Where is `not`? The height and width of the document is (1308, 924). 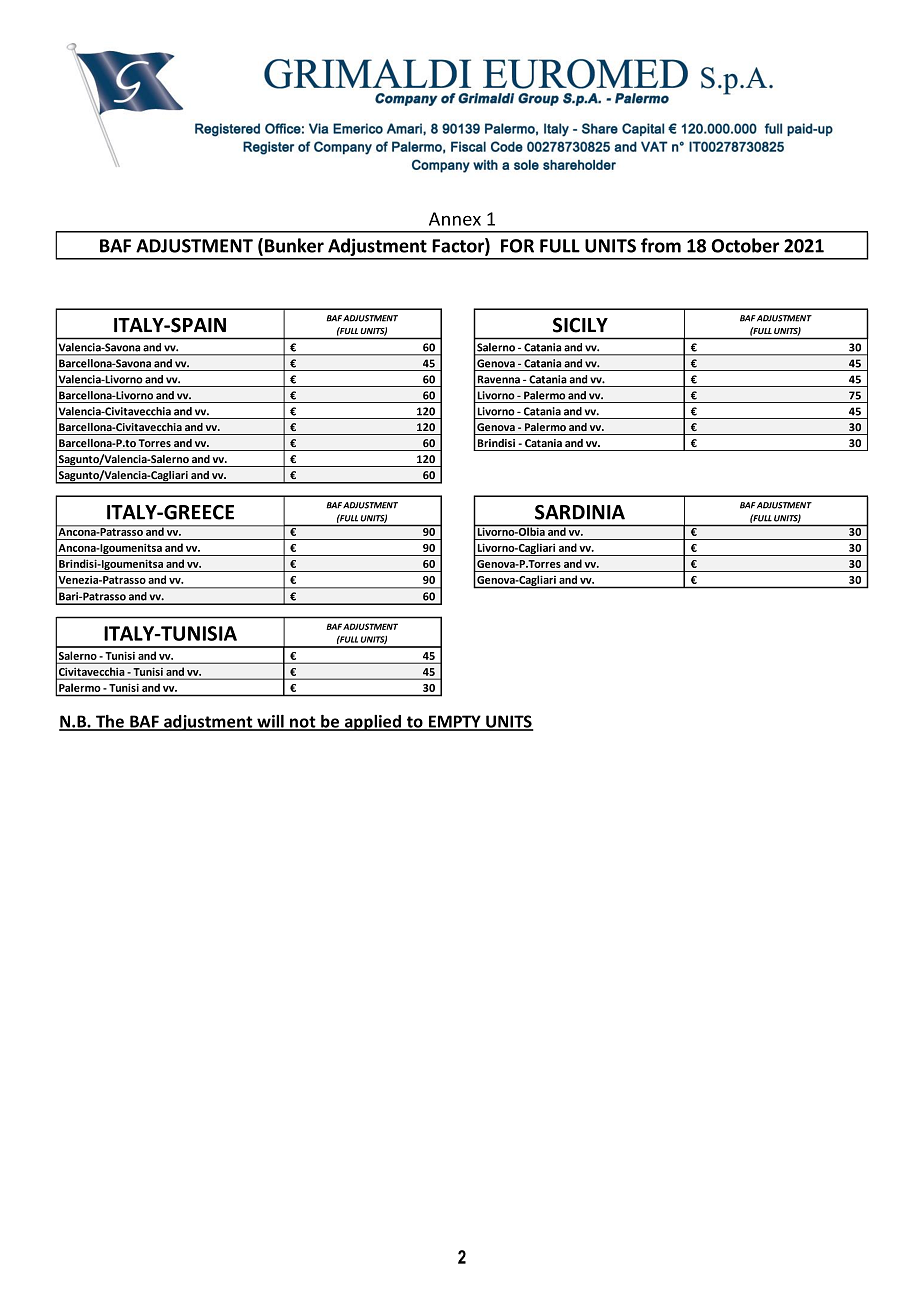 not is located at coordinates (303, 723).
